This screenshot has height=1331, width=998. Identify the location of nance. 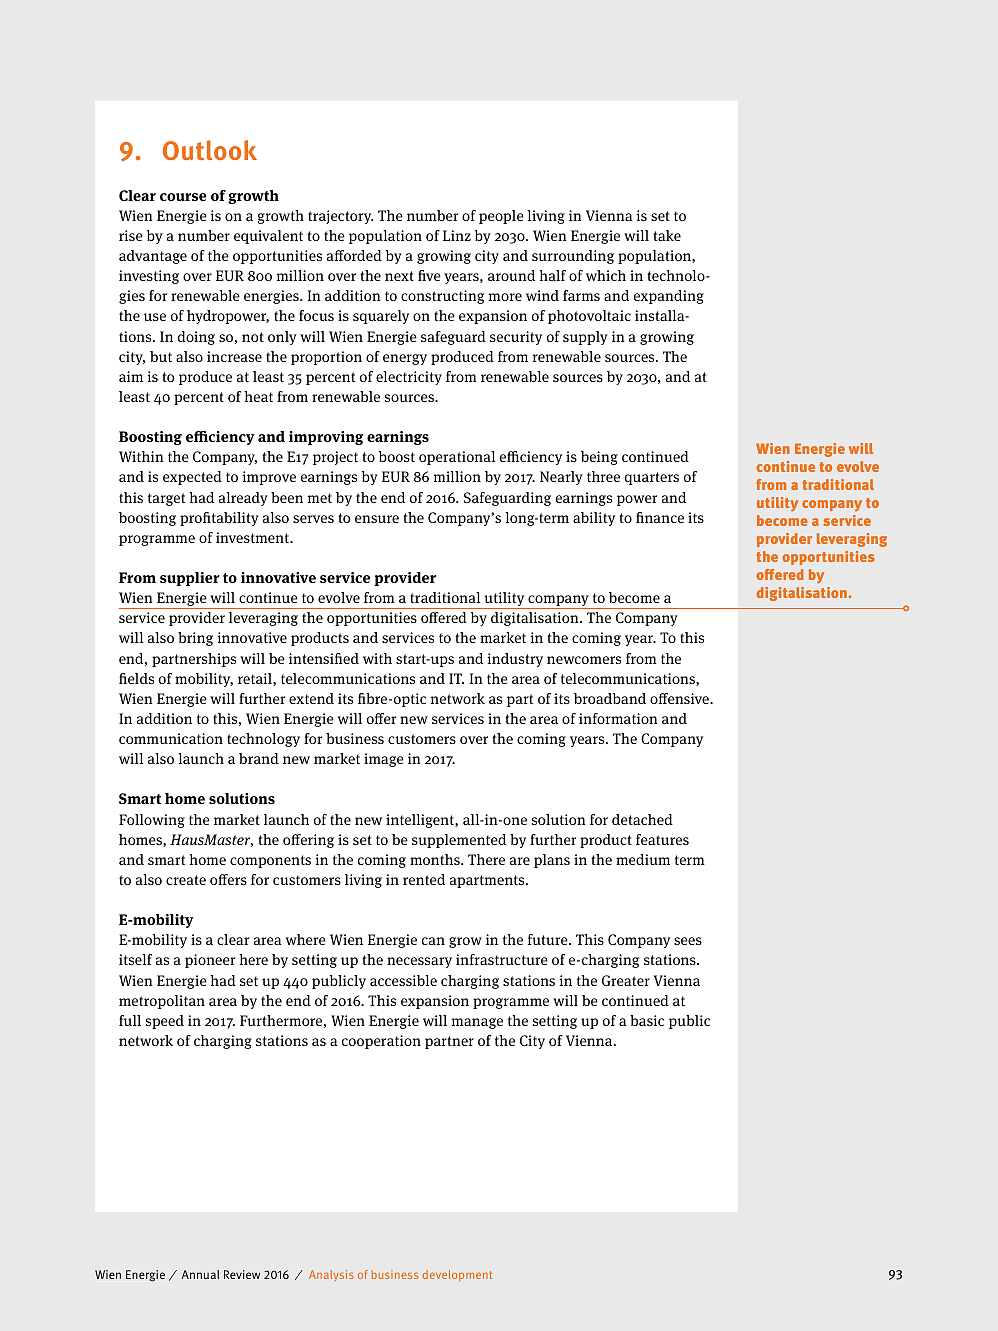
(664, 519).
